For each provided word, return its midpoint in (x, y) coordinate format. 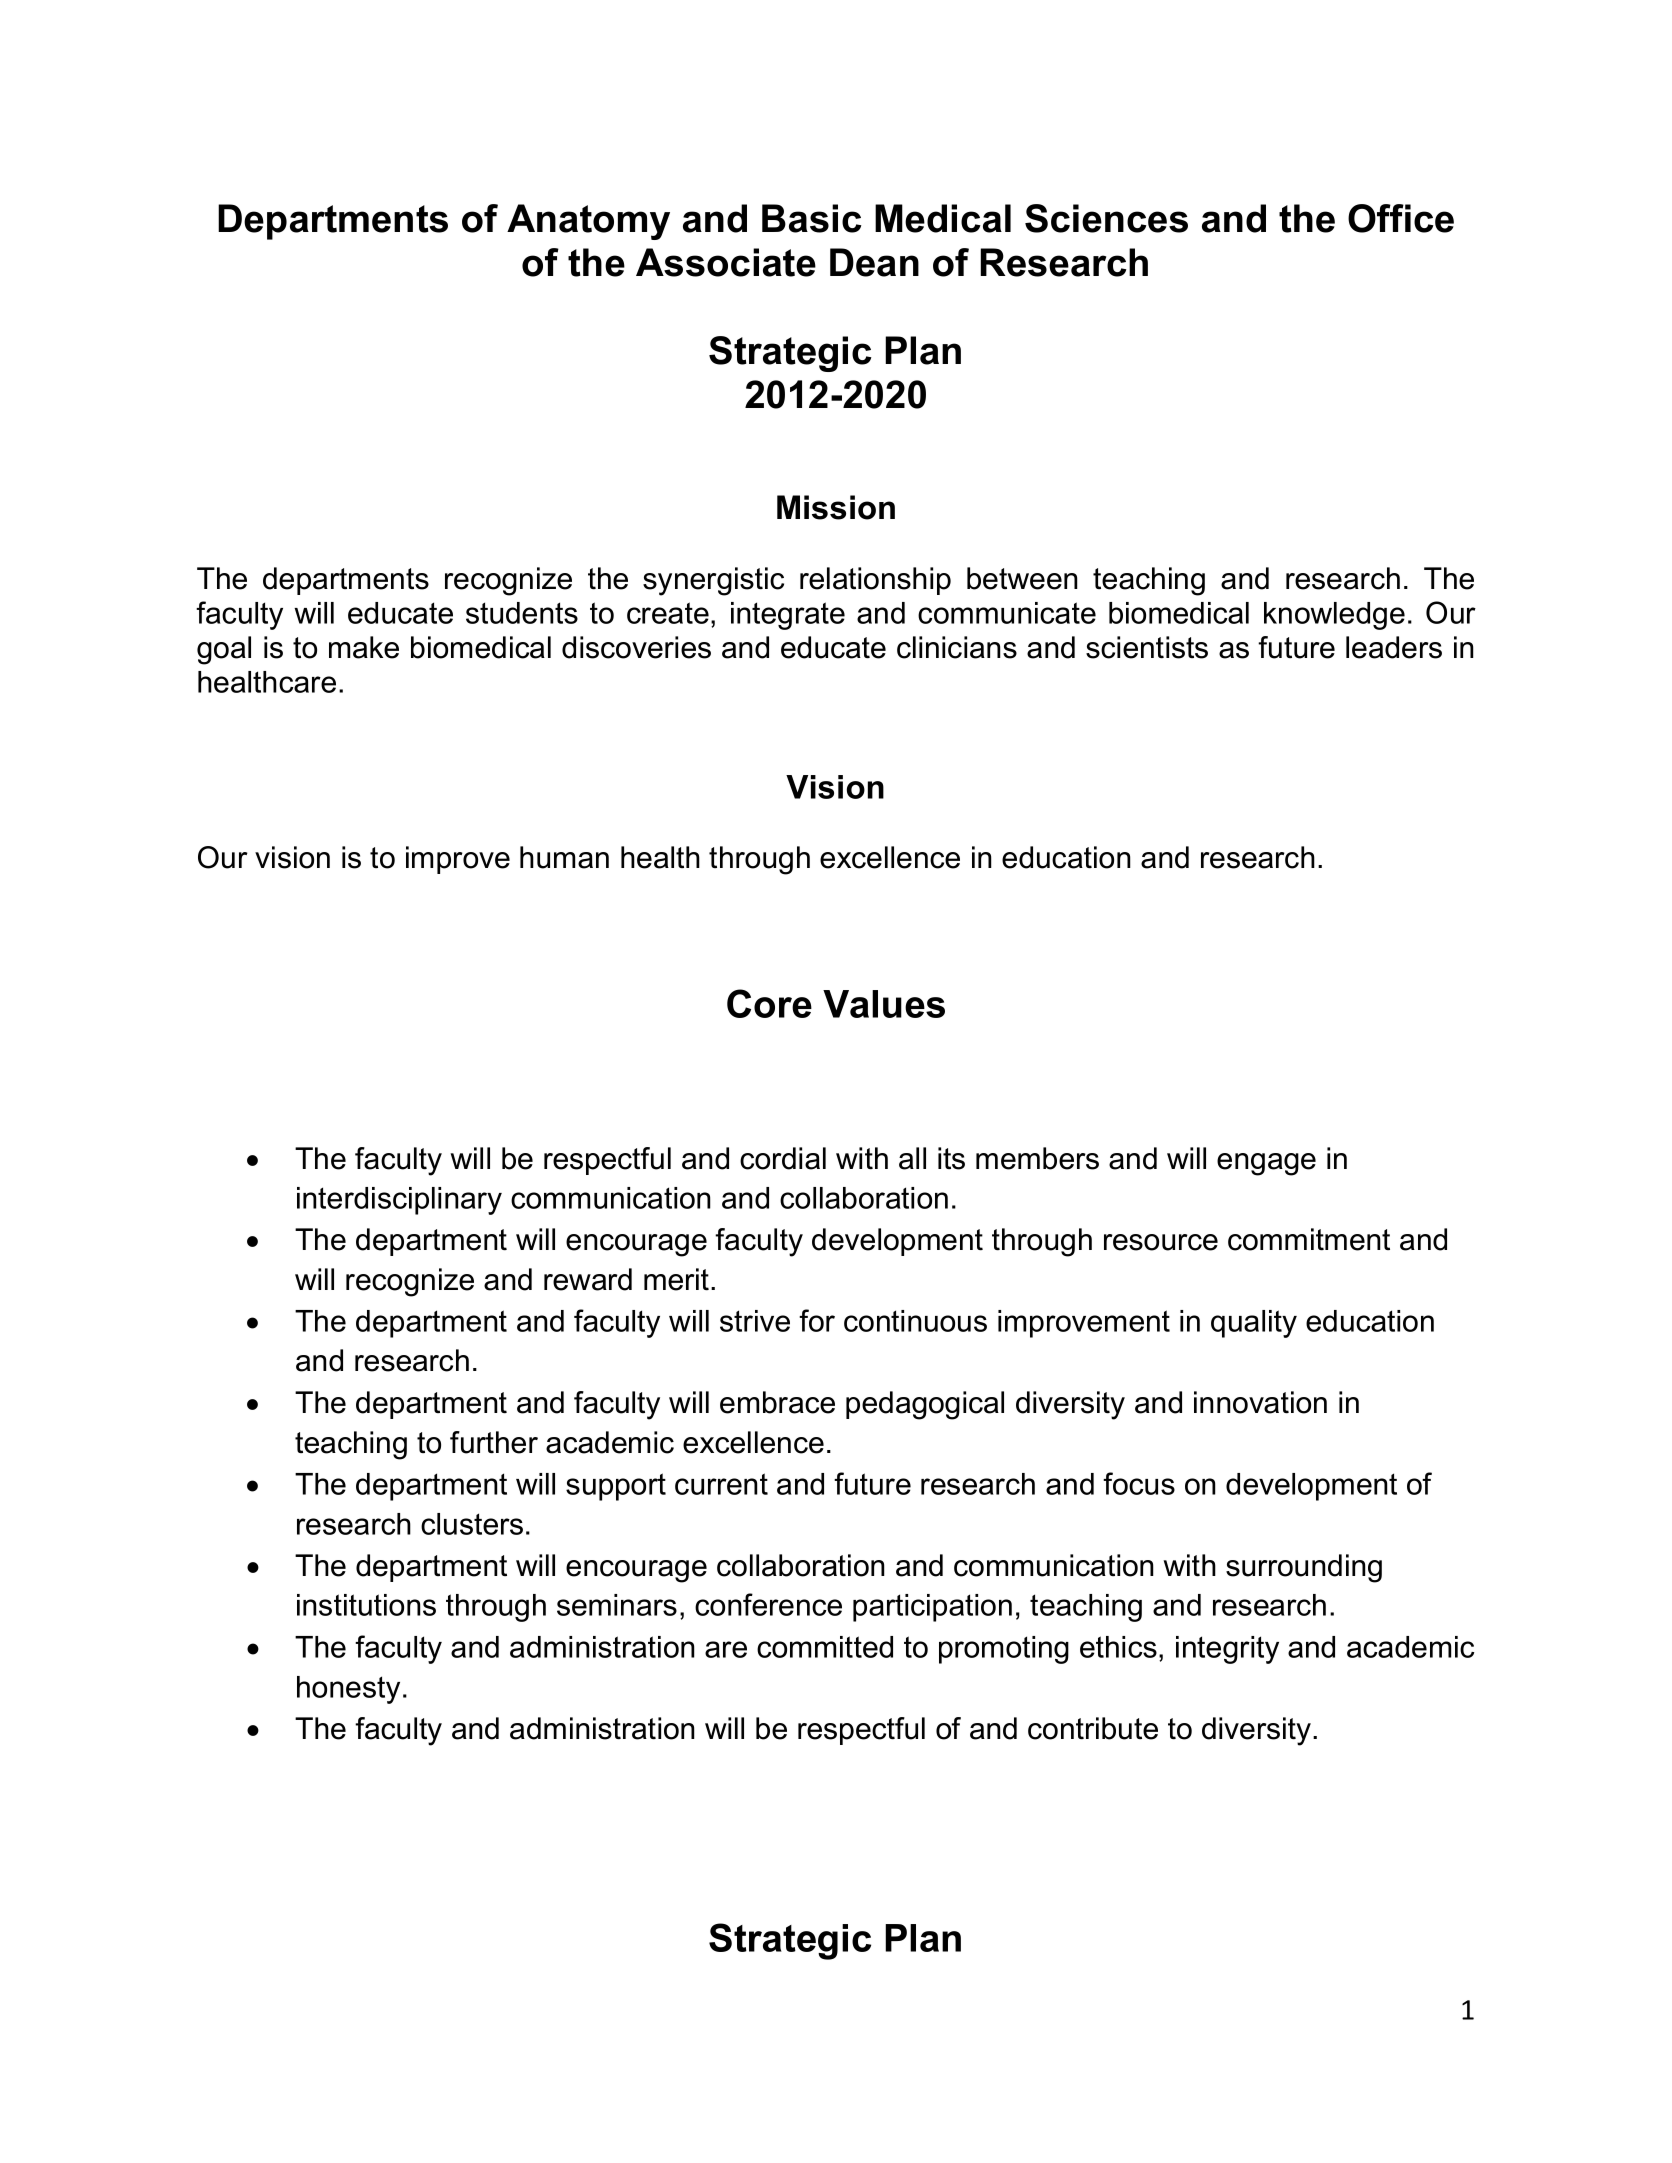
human (564, 857)
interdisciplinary (399, 1201)
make (364, 647)
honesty (348, 1690)
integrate (788, 616)
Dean (874, 262)
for (817, 1320)
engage (1266, 1164)
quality (1254, 1324)
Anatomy (588, 222)
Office (1401, 218)
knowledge (1334, 616)
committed (825, 1647)
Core (769, 1003)
